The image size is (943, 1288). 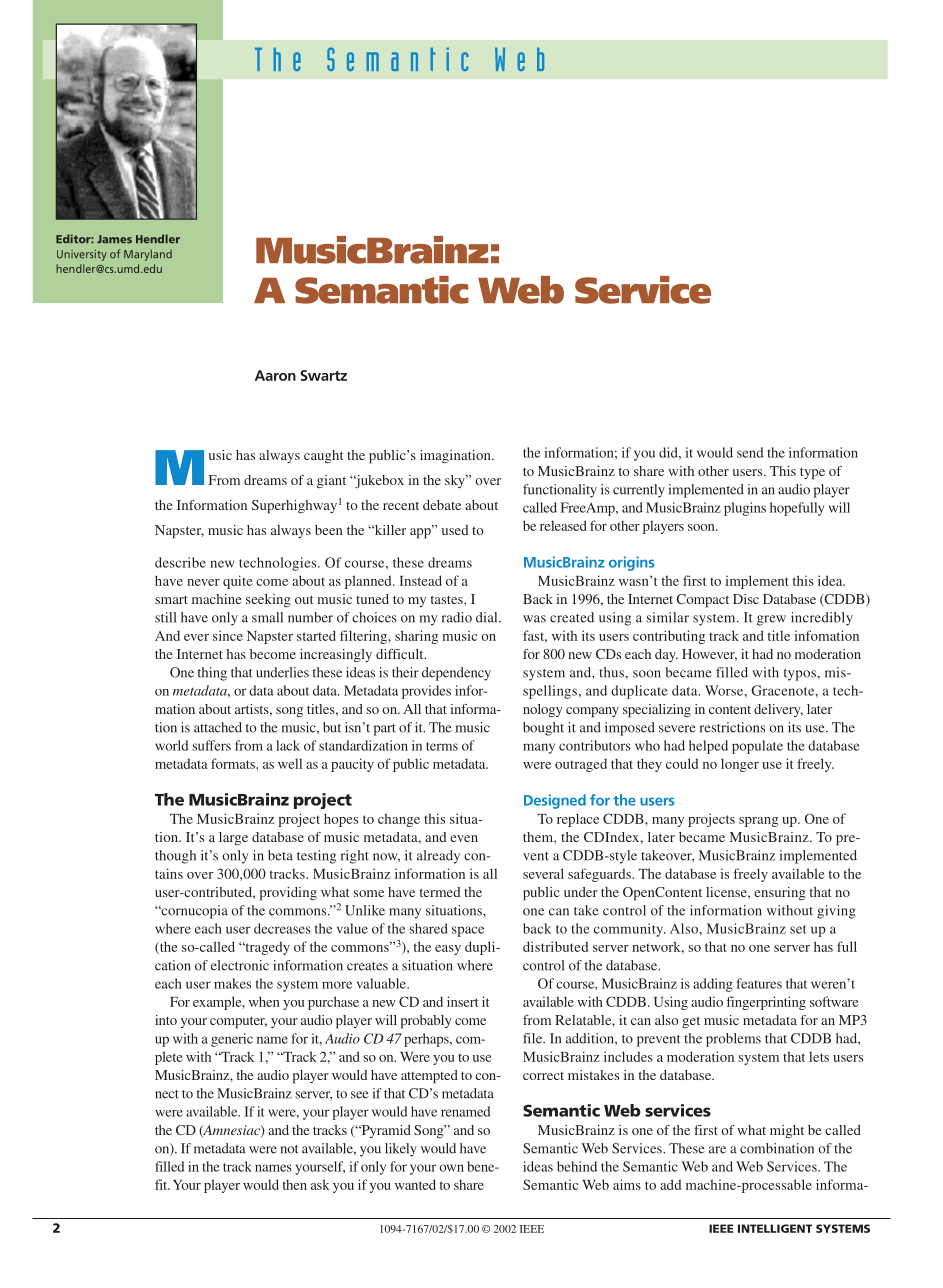 I want to click on features, so click(x=759, y=983).
